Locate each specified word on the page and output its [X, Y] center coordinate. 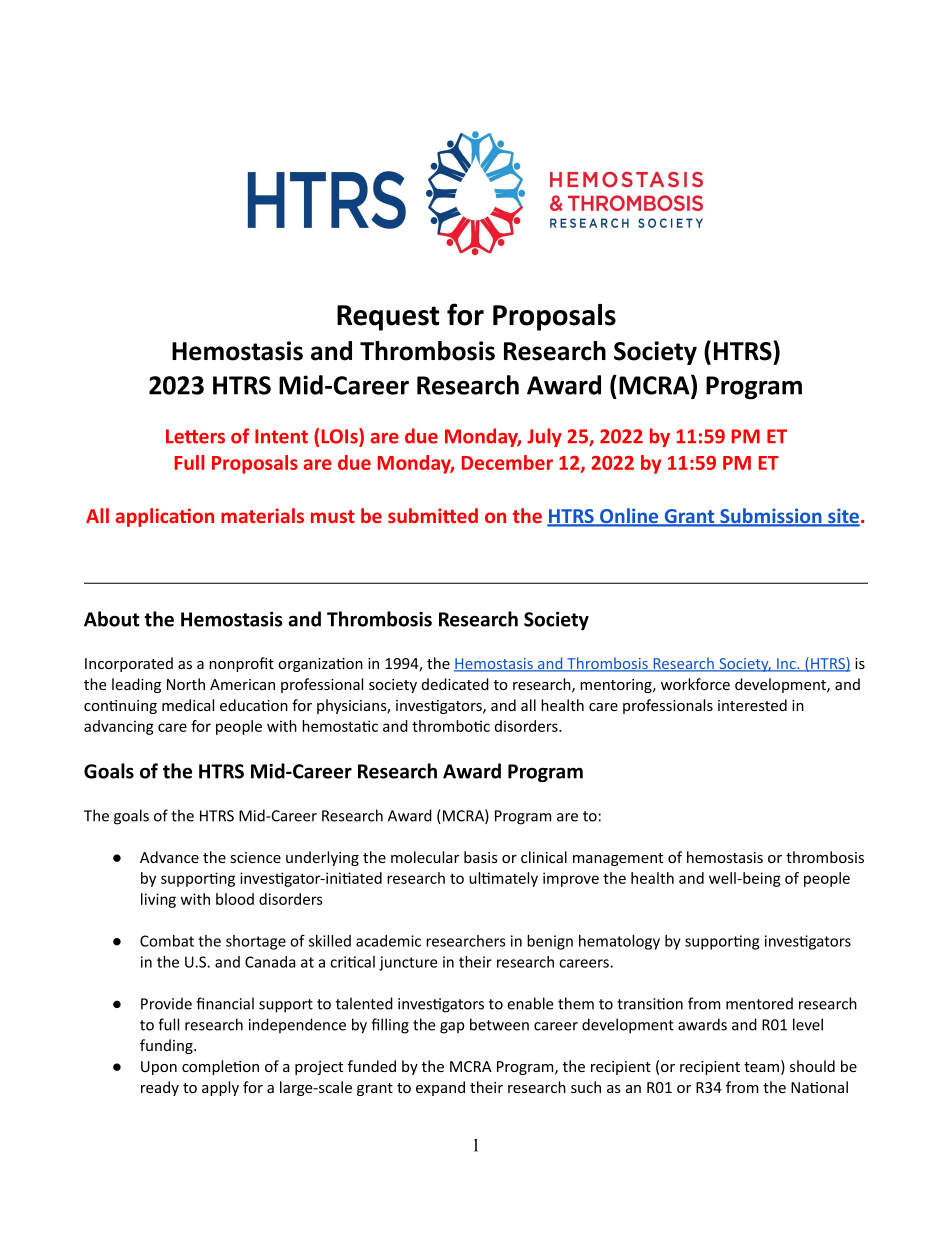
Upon [159, 1068]
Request [388, 318]
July [544, 437]
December [507, 462]
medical [188, 705]
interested [752, 705]
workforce [695, 684]
